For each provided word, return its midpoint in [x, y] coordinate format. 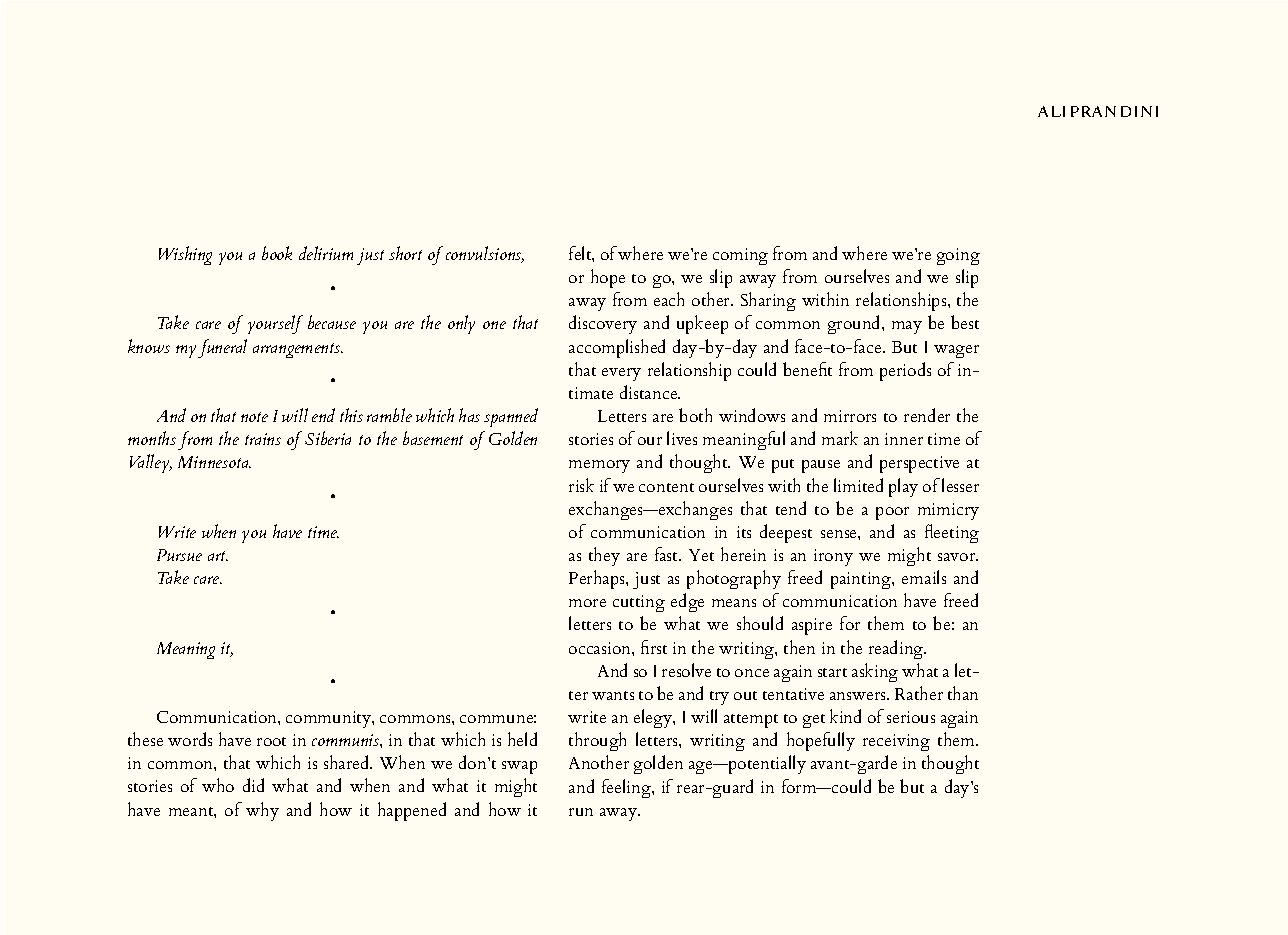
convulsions [485, 254]
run [581, 812]
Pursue [179, 555]
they [604, 556]
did [253, 785]
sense [840, 534]
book [277, 253]
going [958, 256]
